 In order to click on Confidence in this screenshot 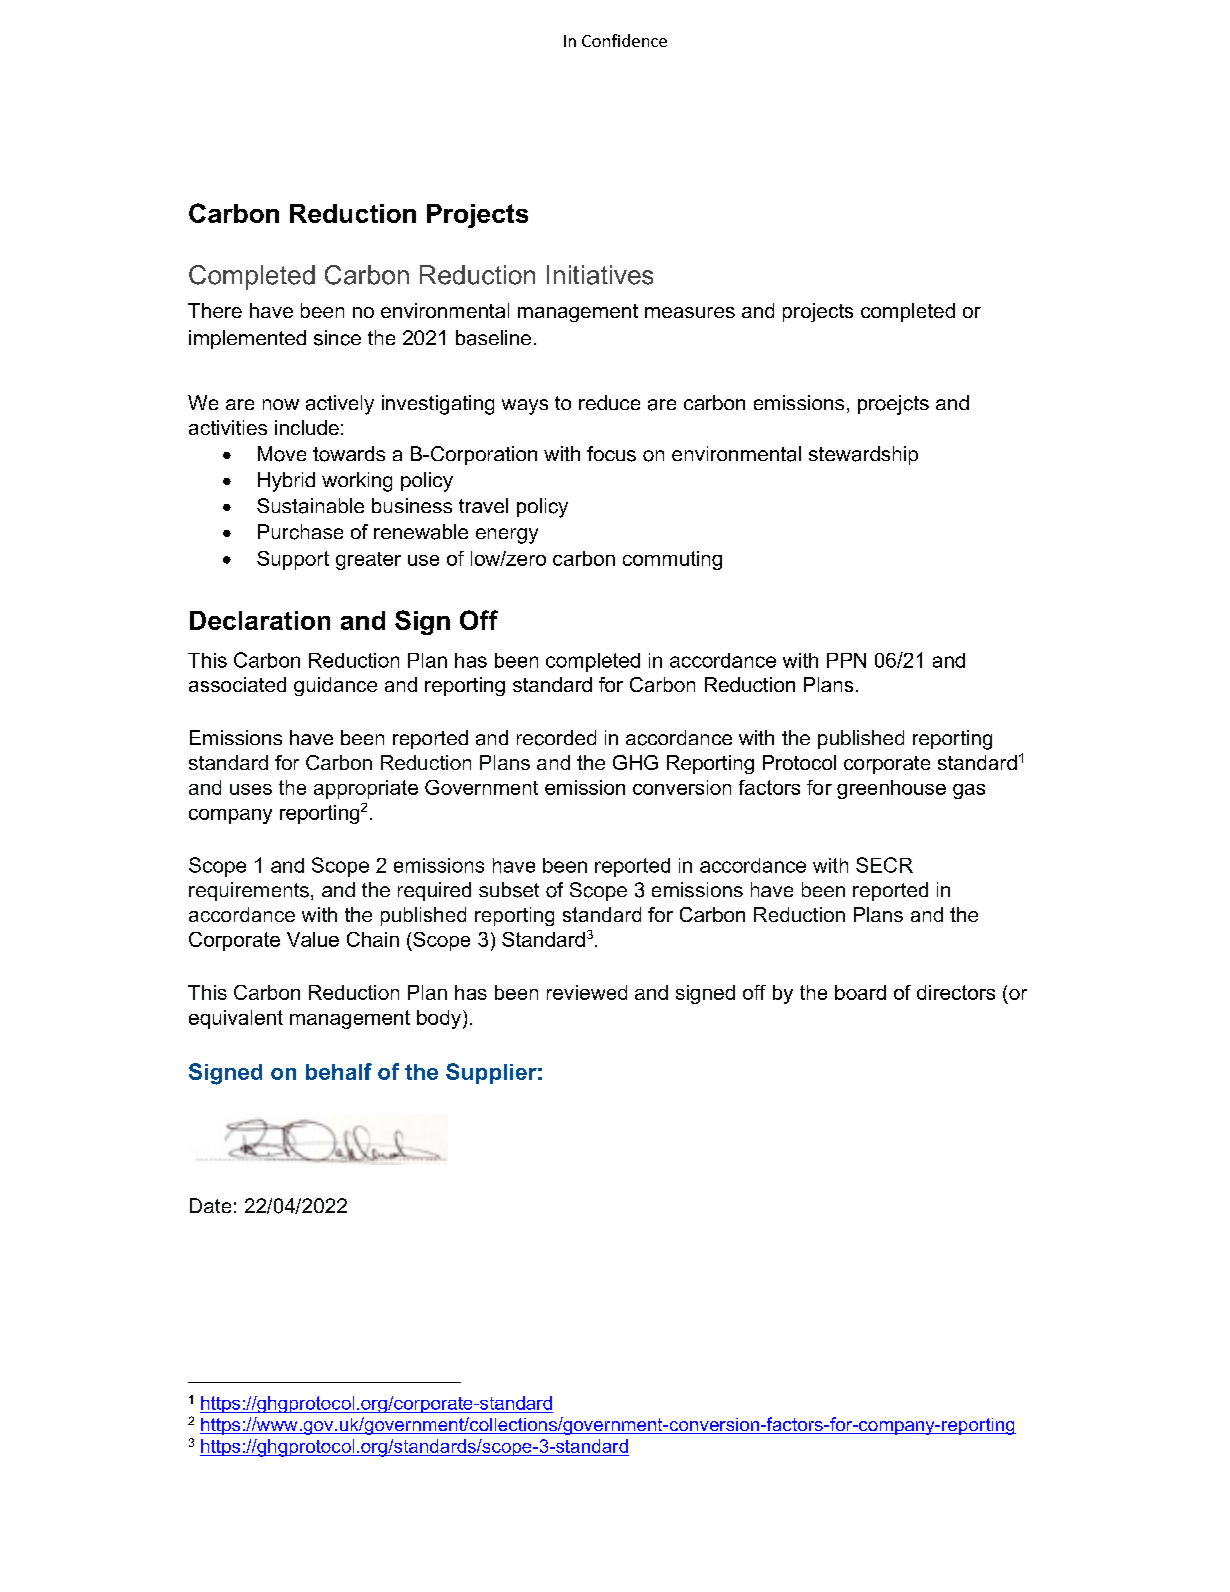, I will do `click(624, 40)`.
